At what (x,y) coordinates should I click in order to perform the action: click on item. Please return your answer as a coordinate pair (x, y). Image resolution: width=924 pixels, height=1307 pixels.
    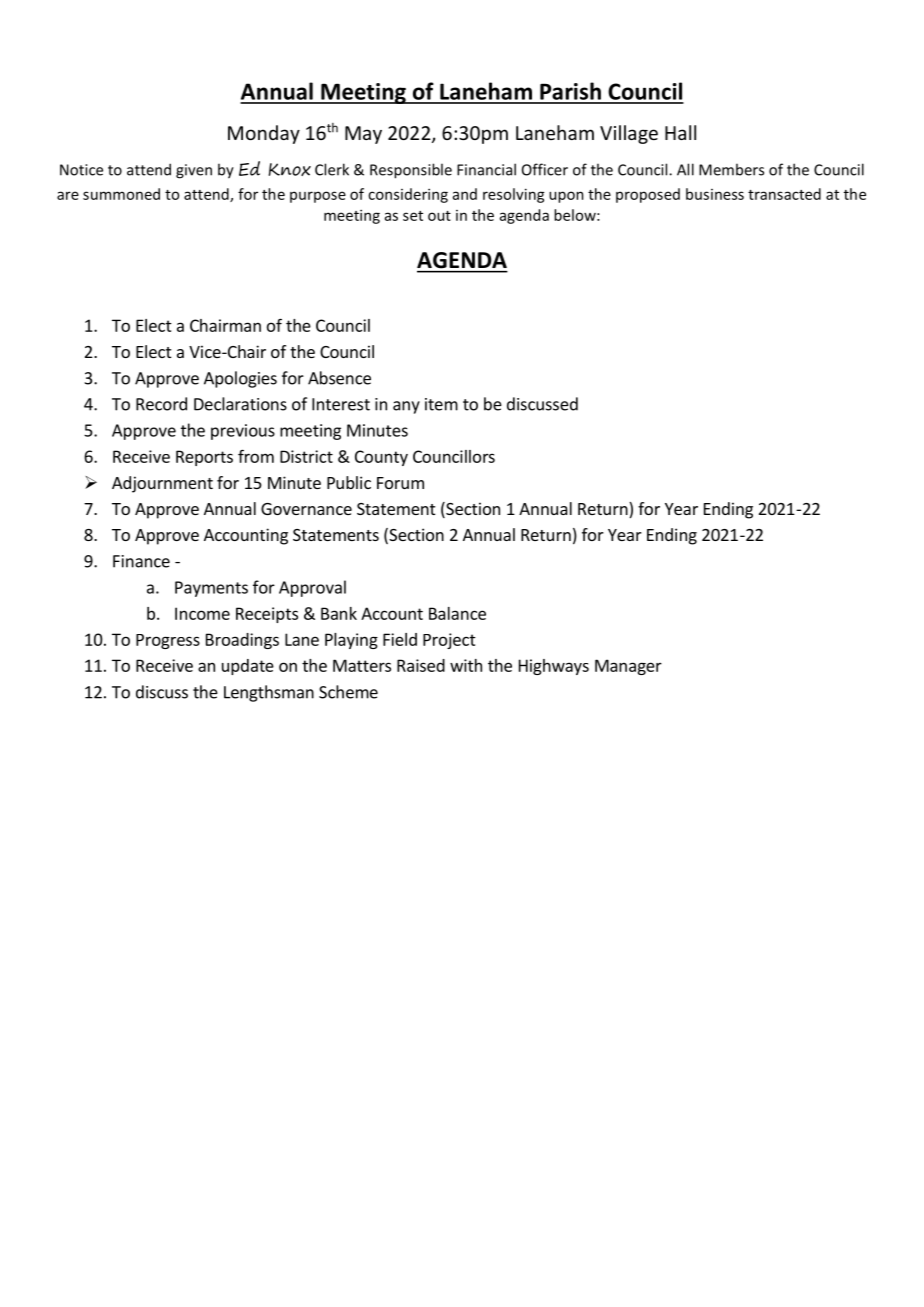
    Looking at the image, I should click on (441, 404).
